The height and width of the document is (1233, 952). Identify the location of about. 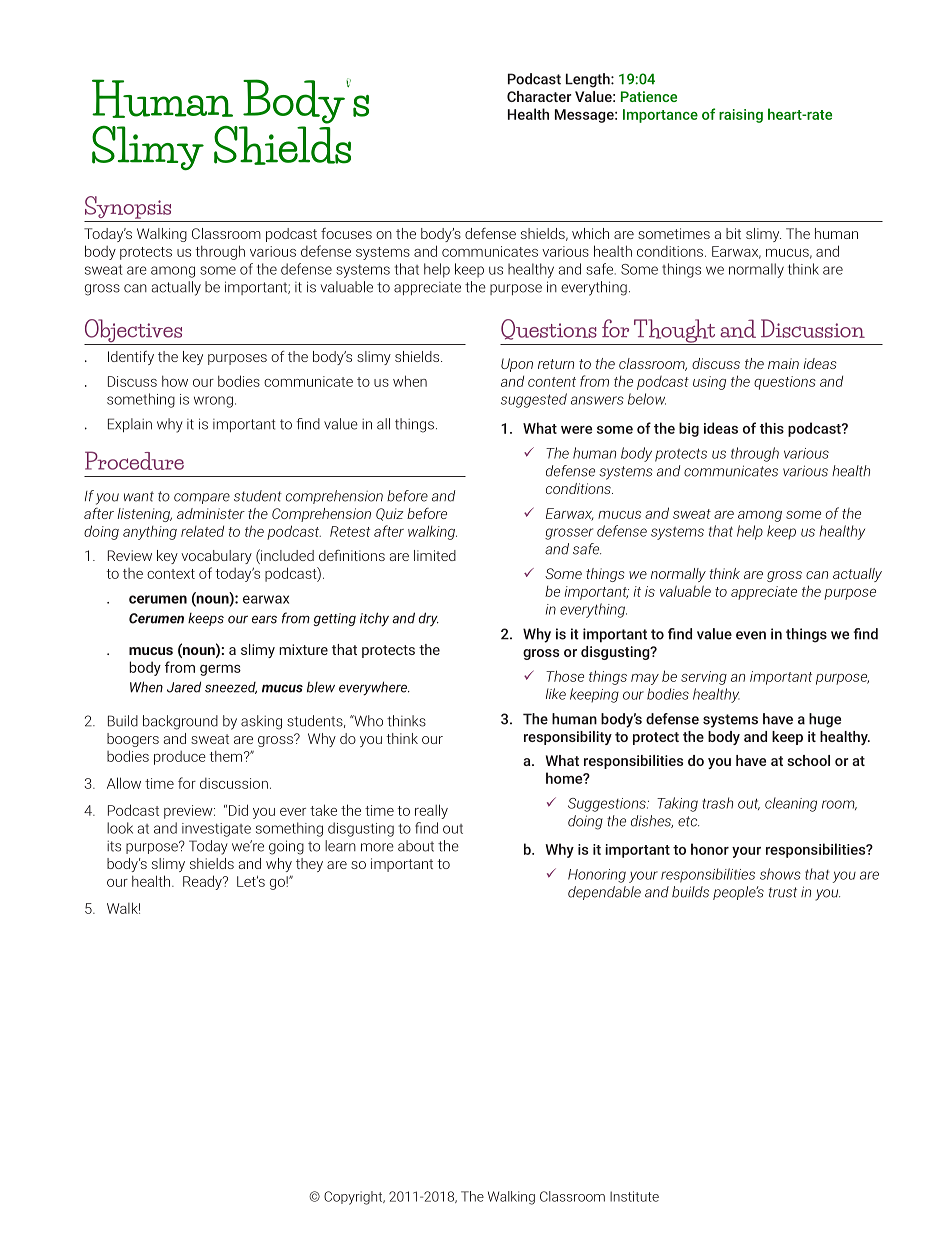
(416, 846).
